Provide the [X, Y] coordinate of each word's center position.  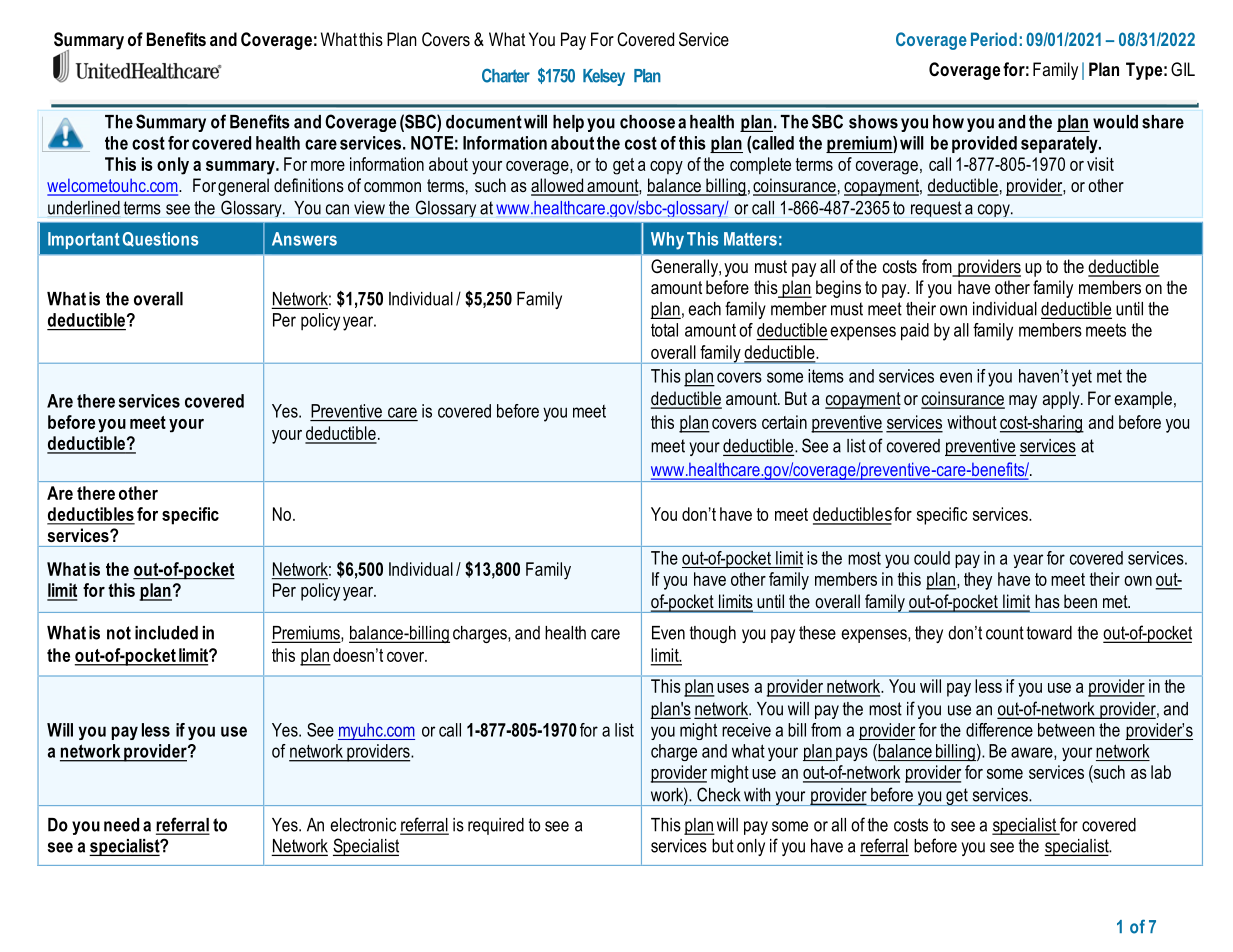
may [1023, 402]
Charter [506, 75]
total [664, 330]
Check [718, 794]
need [121, 825]
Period [994, 39]
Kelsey [604, 77]
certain [784, 422]
